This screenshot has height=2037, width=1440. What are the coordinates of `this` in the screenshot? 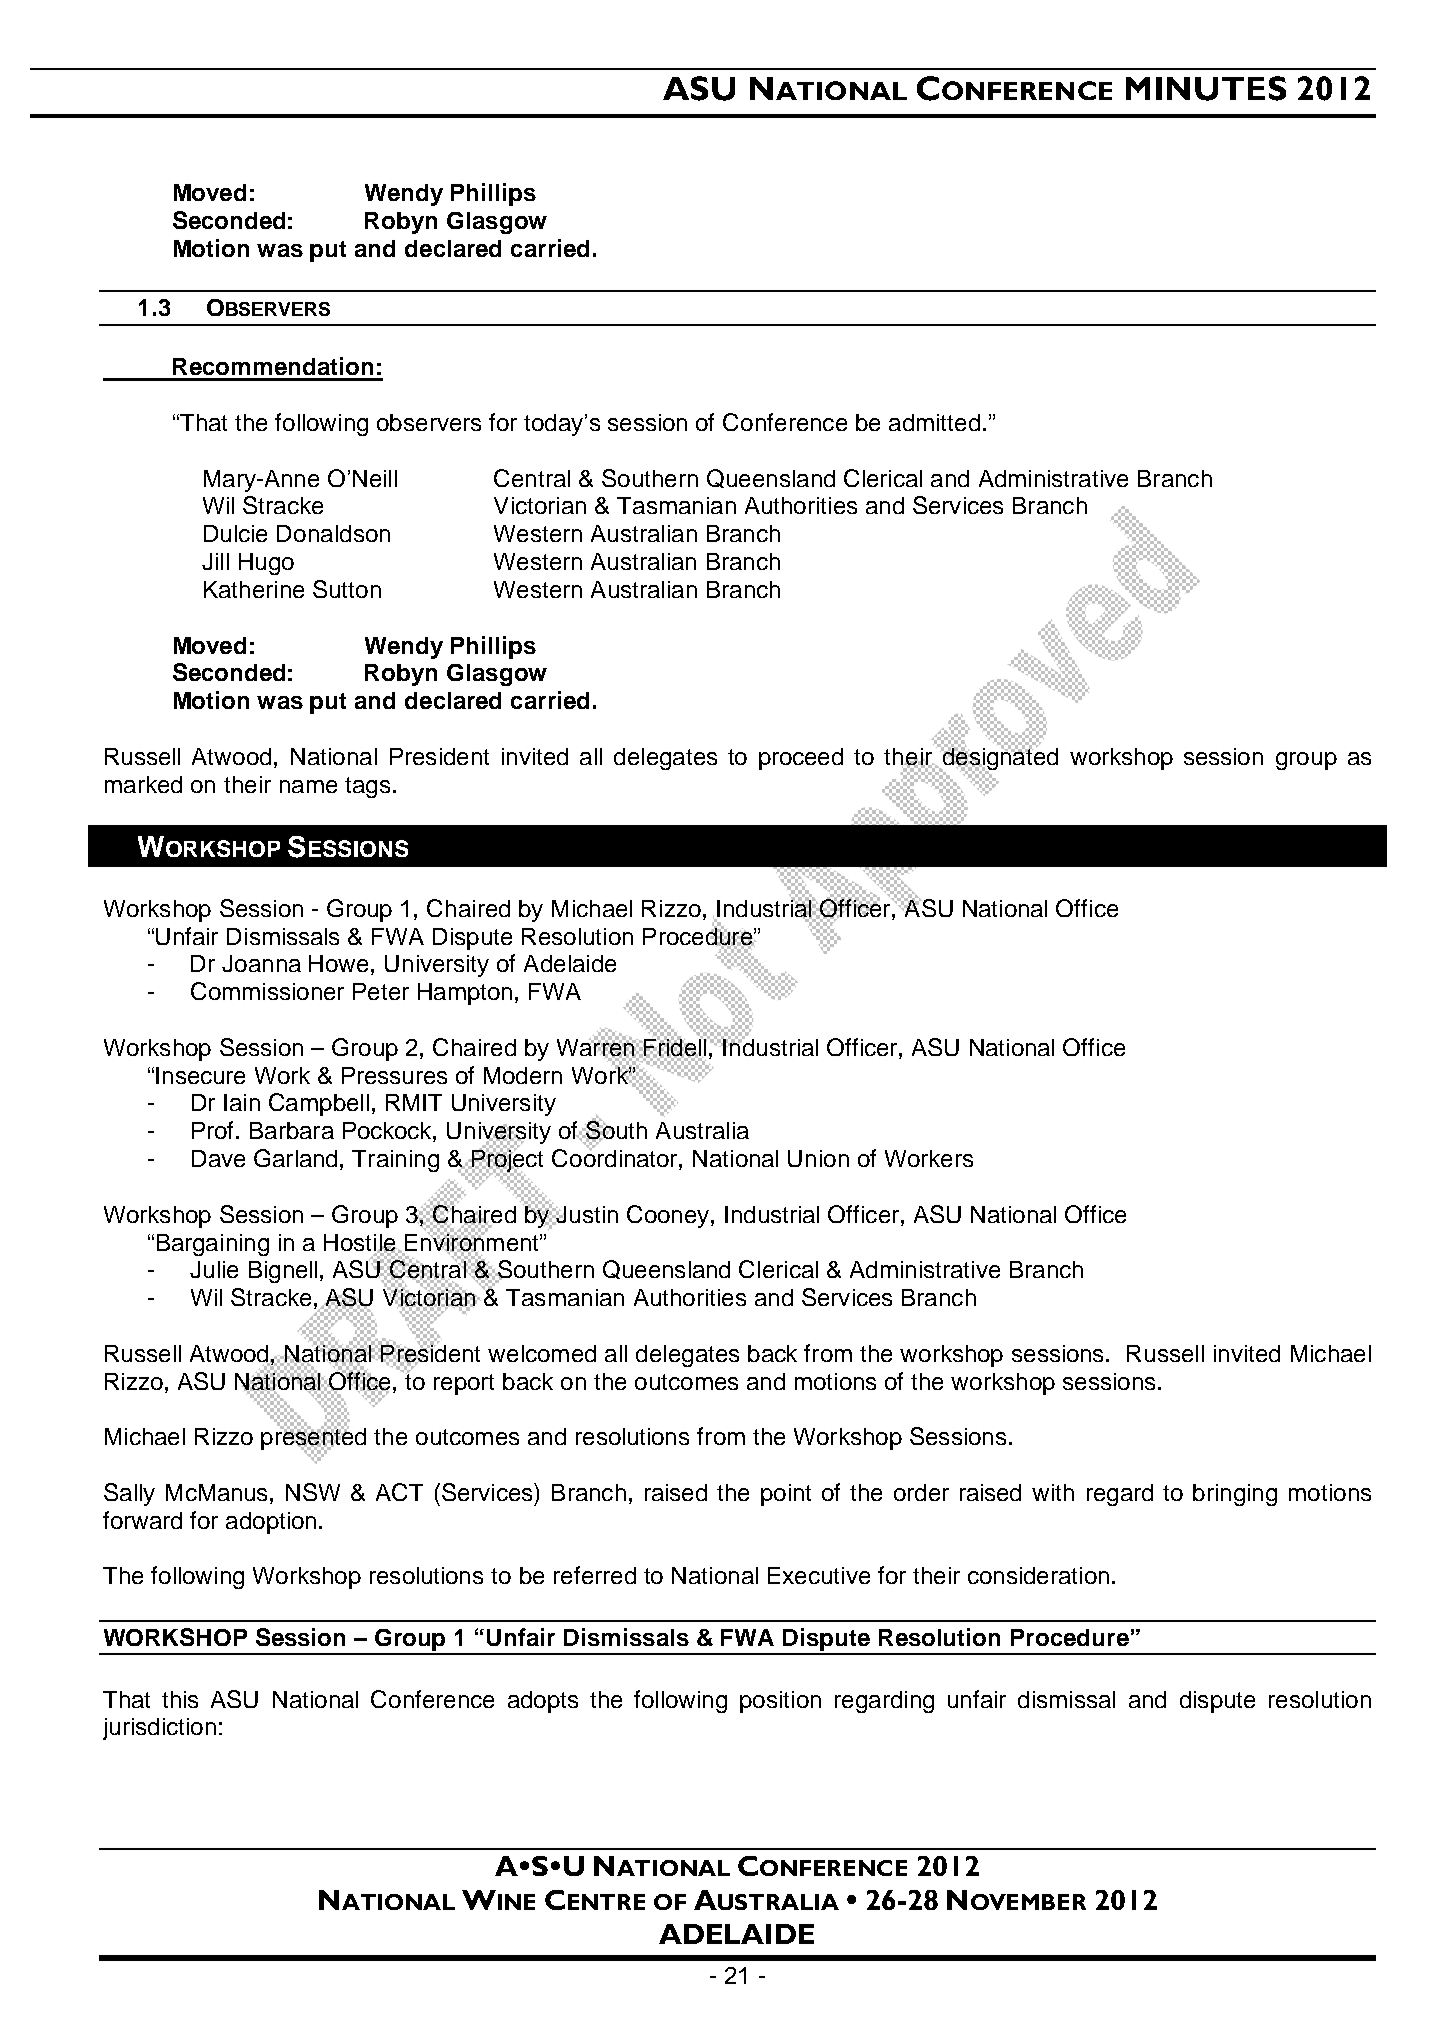 It's located at (180, 1699).
